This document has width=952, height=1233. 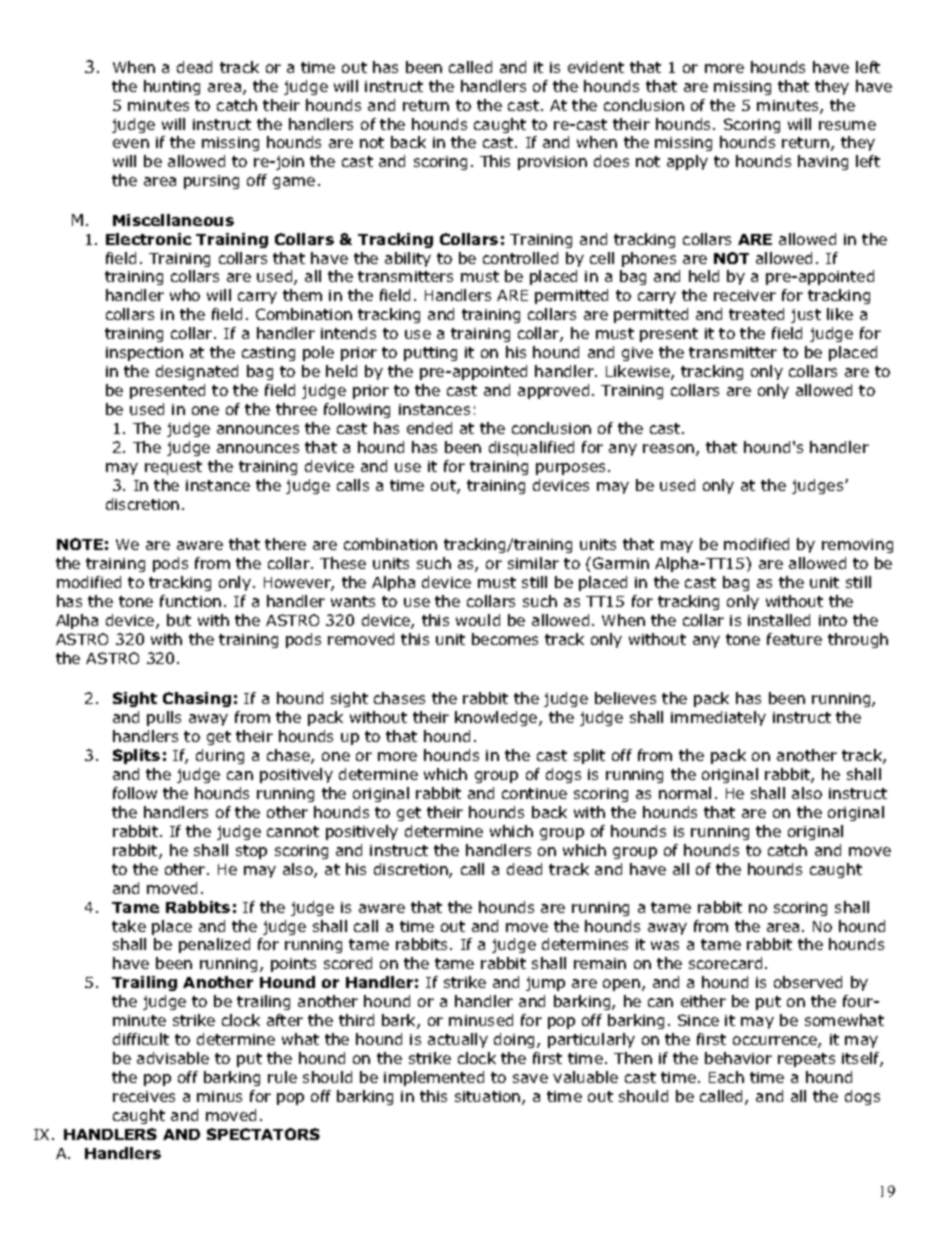 What do you see at coordinates (144, 1096) in the document?
I see `receives` at bounding box center [144, 1096].
